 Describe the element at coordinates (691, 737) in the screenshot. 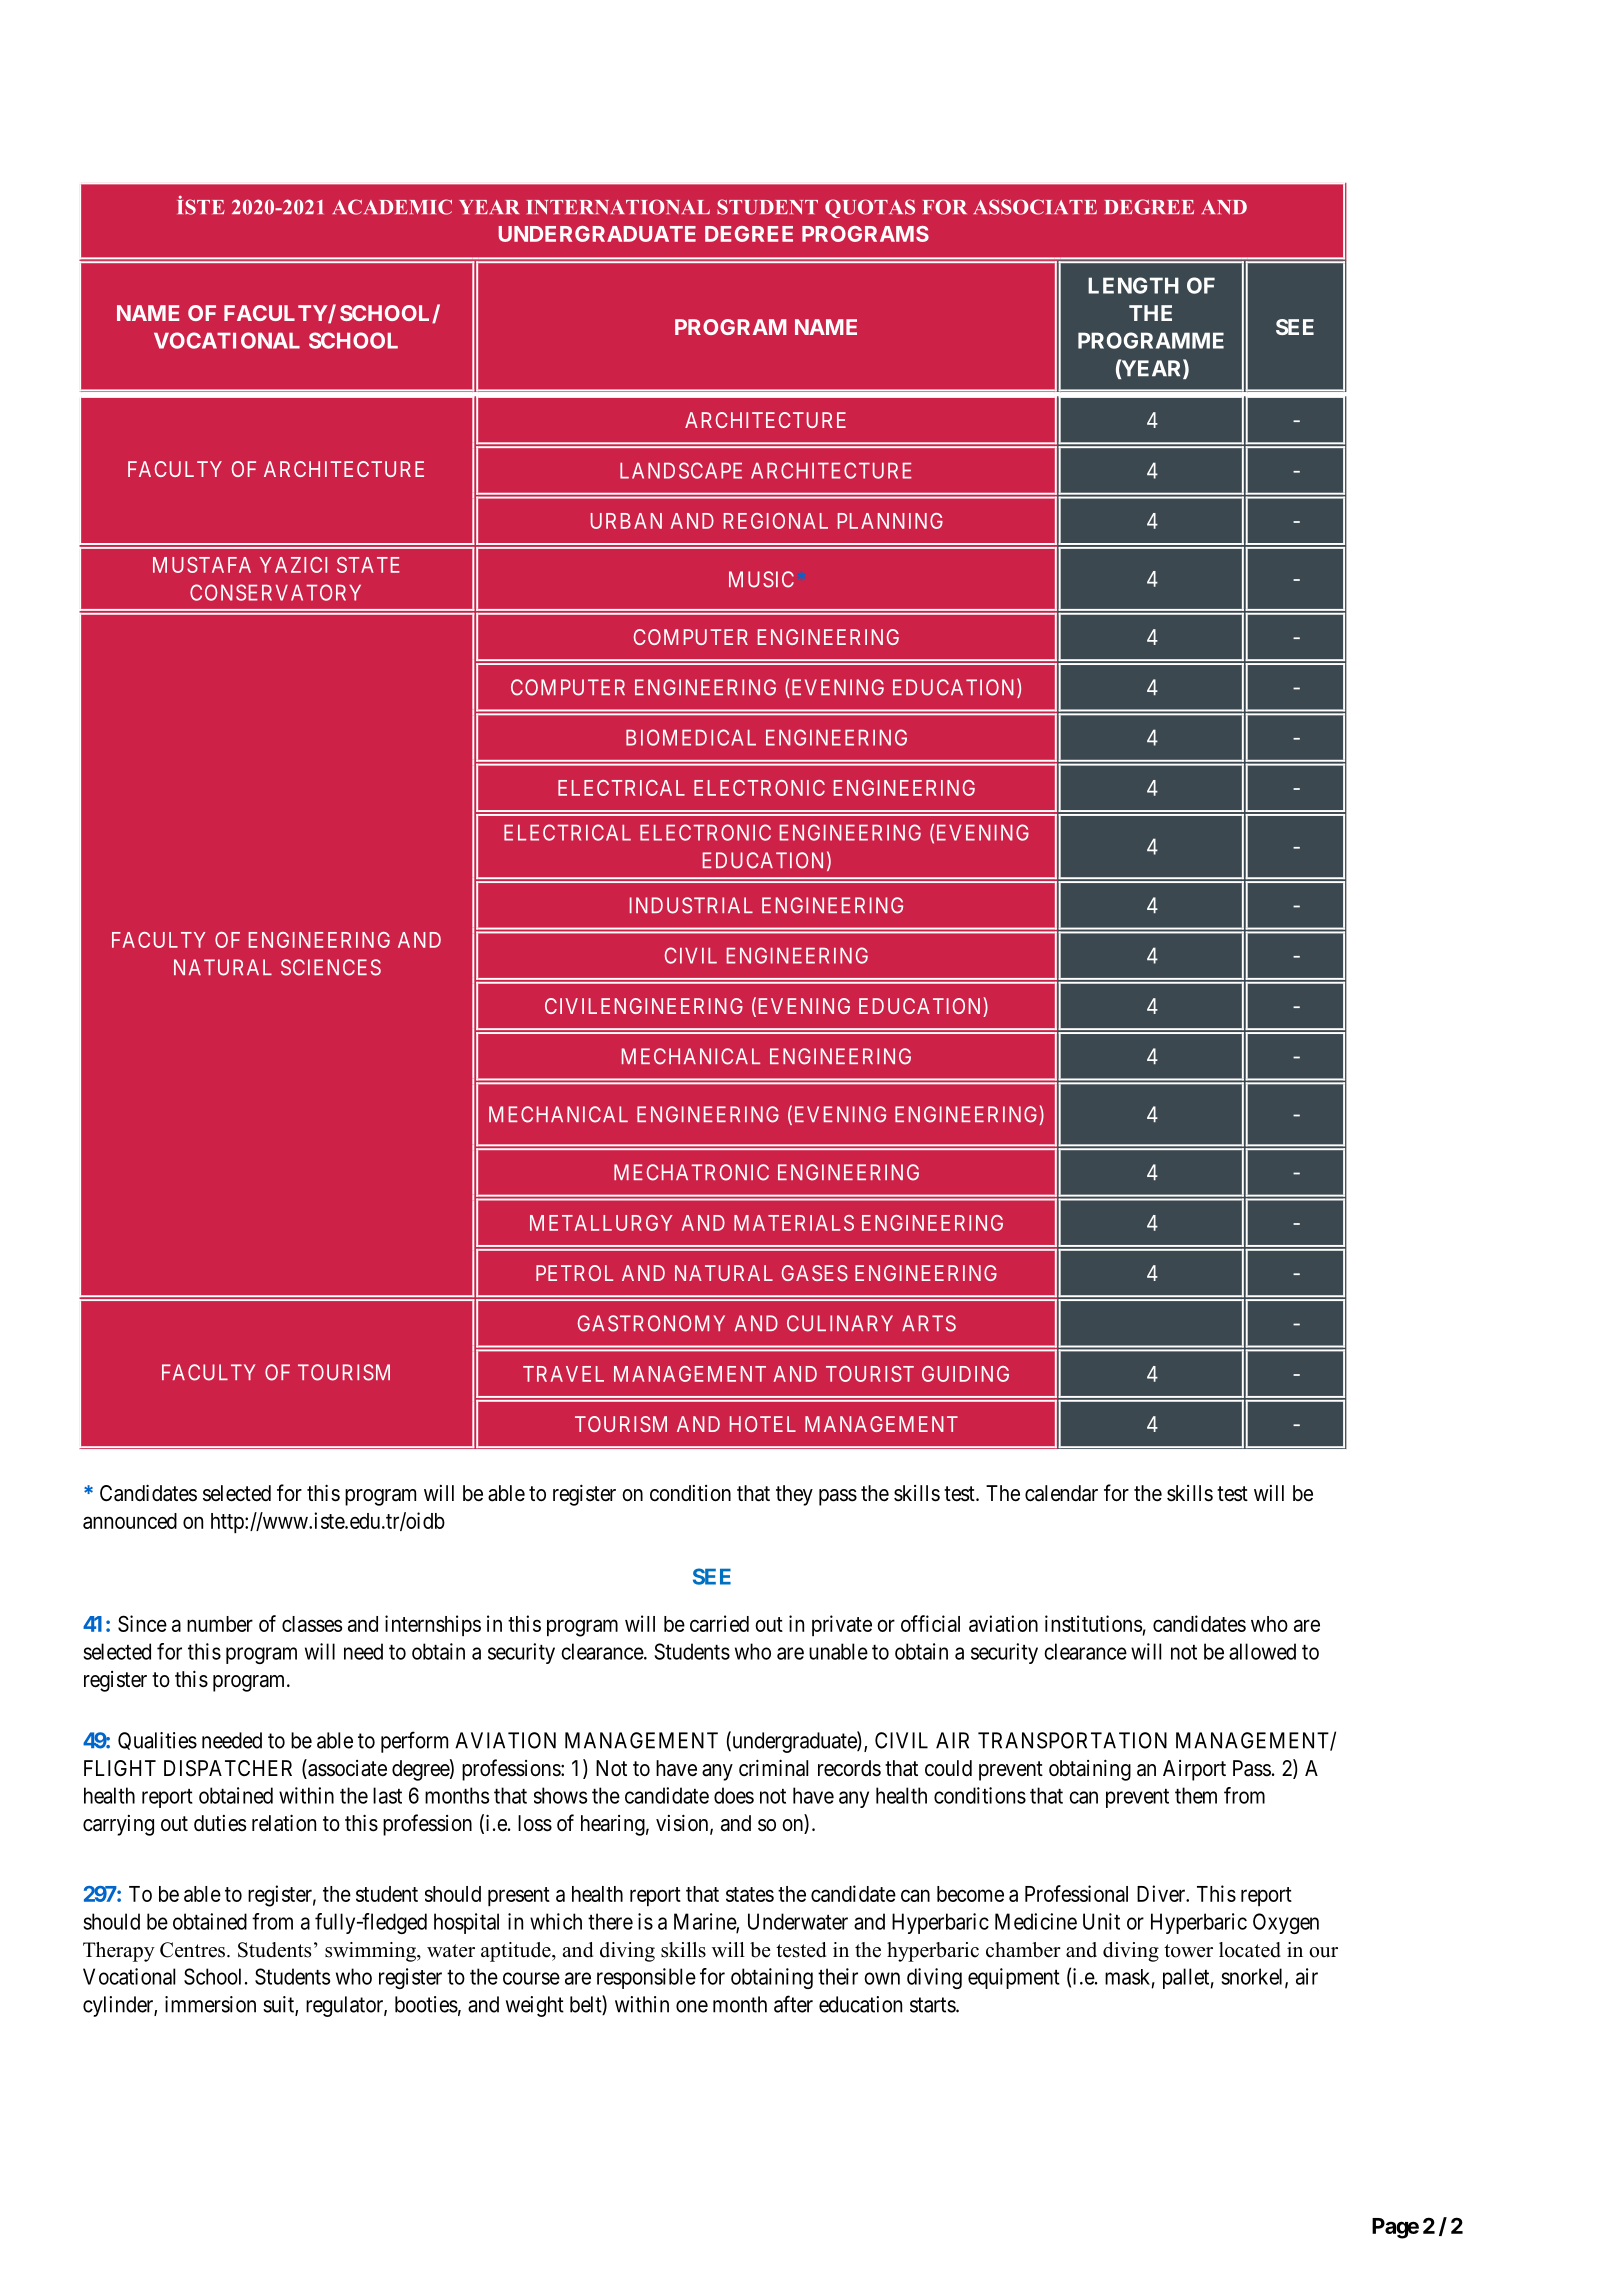

I see `BIOMEDICAL` at that location.
